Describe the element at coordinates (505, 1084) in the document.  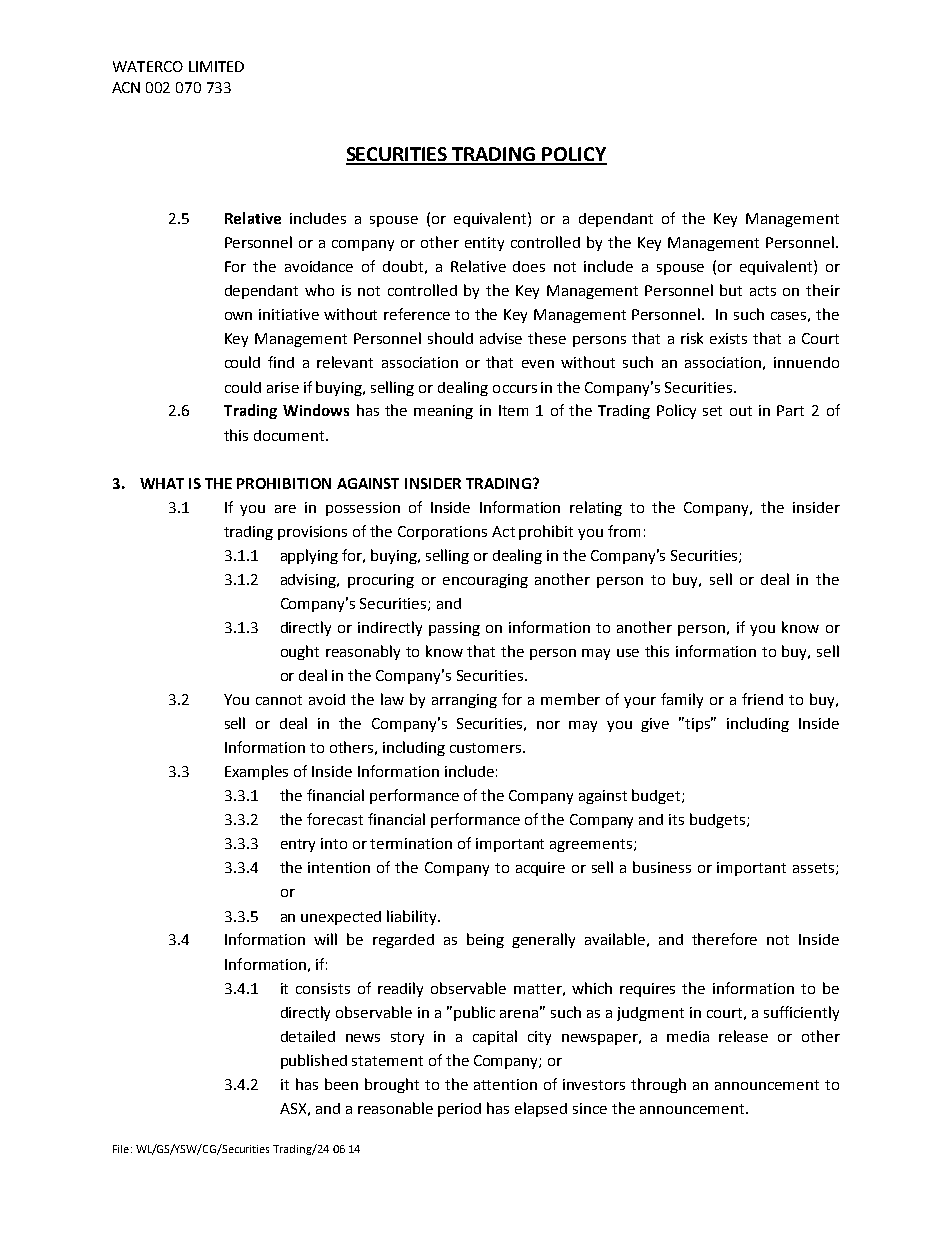
I see `attention` at that location.
